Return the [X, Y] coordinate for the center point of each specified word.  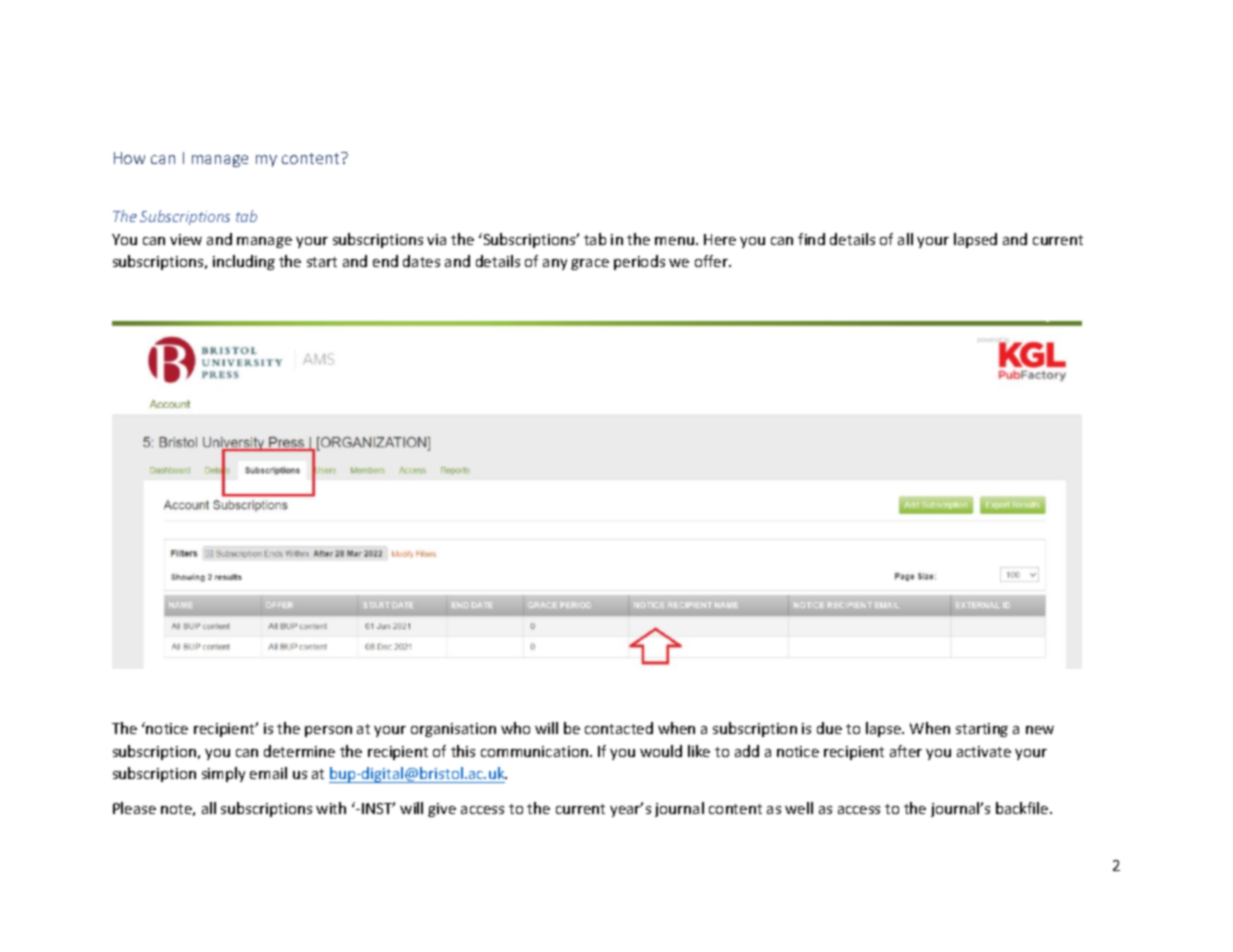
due [829, 728]
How [129, 158]
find [811, 239]
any [555, 264]
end [385, 261]
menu [674, 241]
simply [223, 774]
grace [590, 264]
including [244, 262]
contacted [619, 728]
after [906, 751]
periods [639, 262]
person [328, 731]
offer [712, 261]
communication [534, 751]
